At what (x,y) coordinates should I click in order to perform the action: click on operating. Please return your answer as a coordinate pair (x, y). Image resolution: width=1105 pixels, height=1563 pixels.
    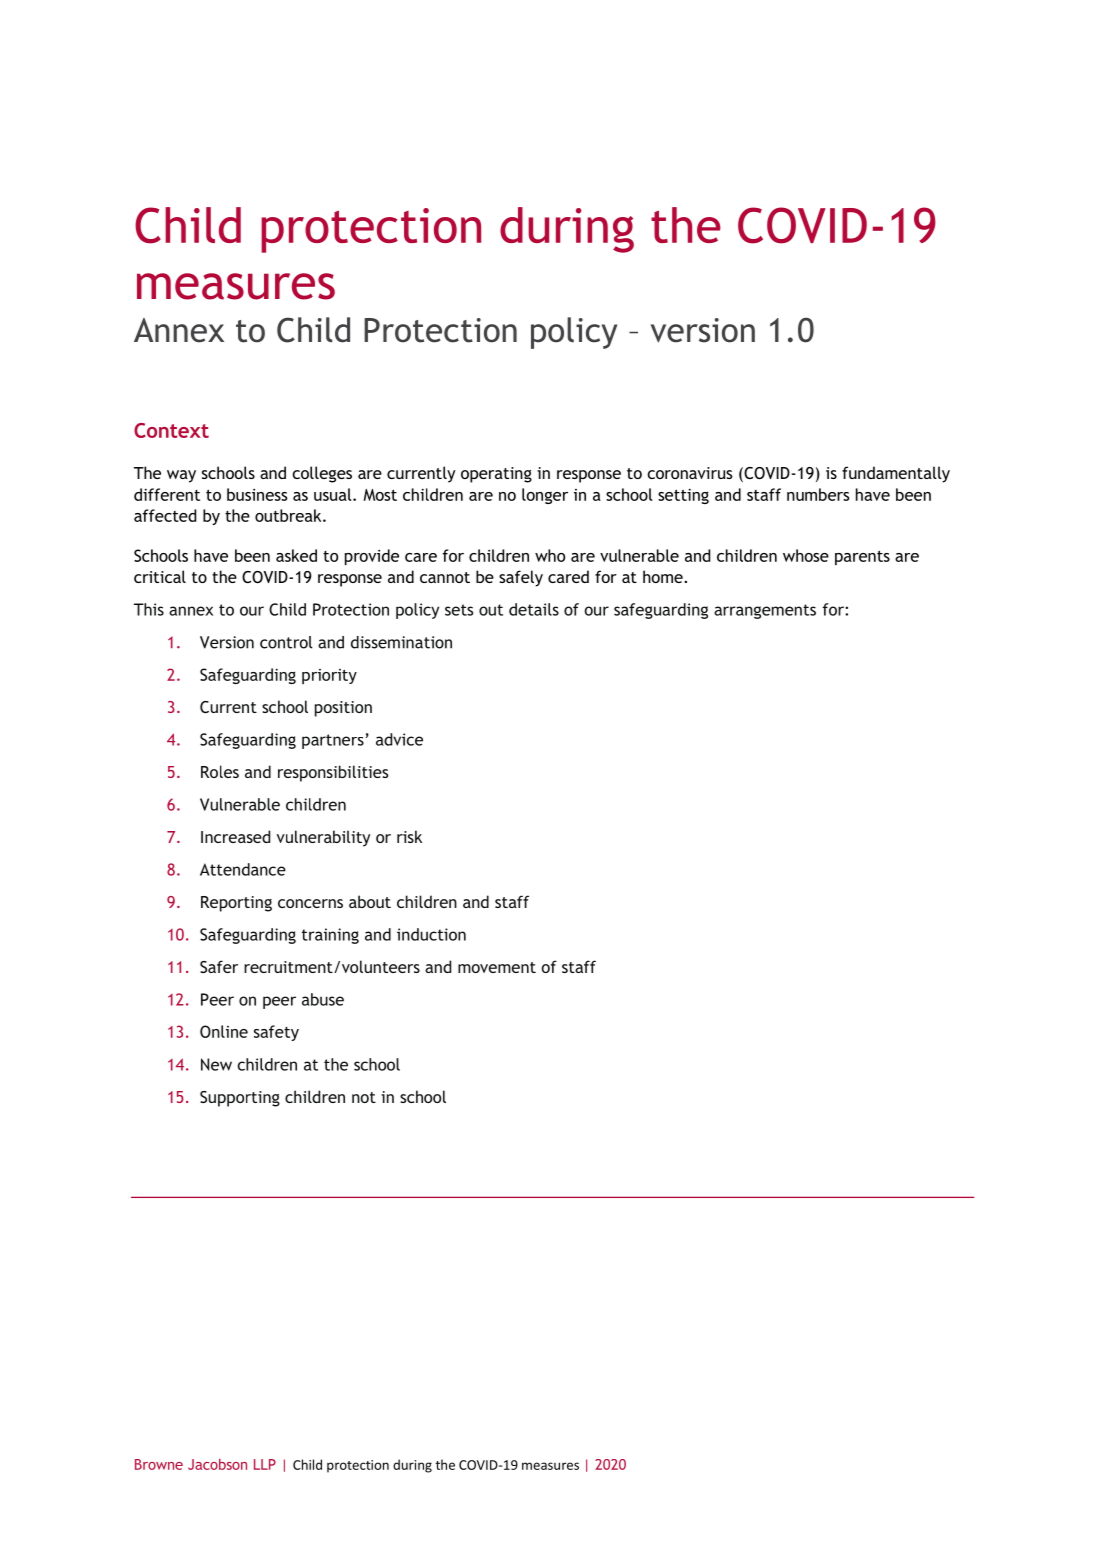
    Looking at the image, I should click on (496, 475).
